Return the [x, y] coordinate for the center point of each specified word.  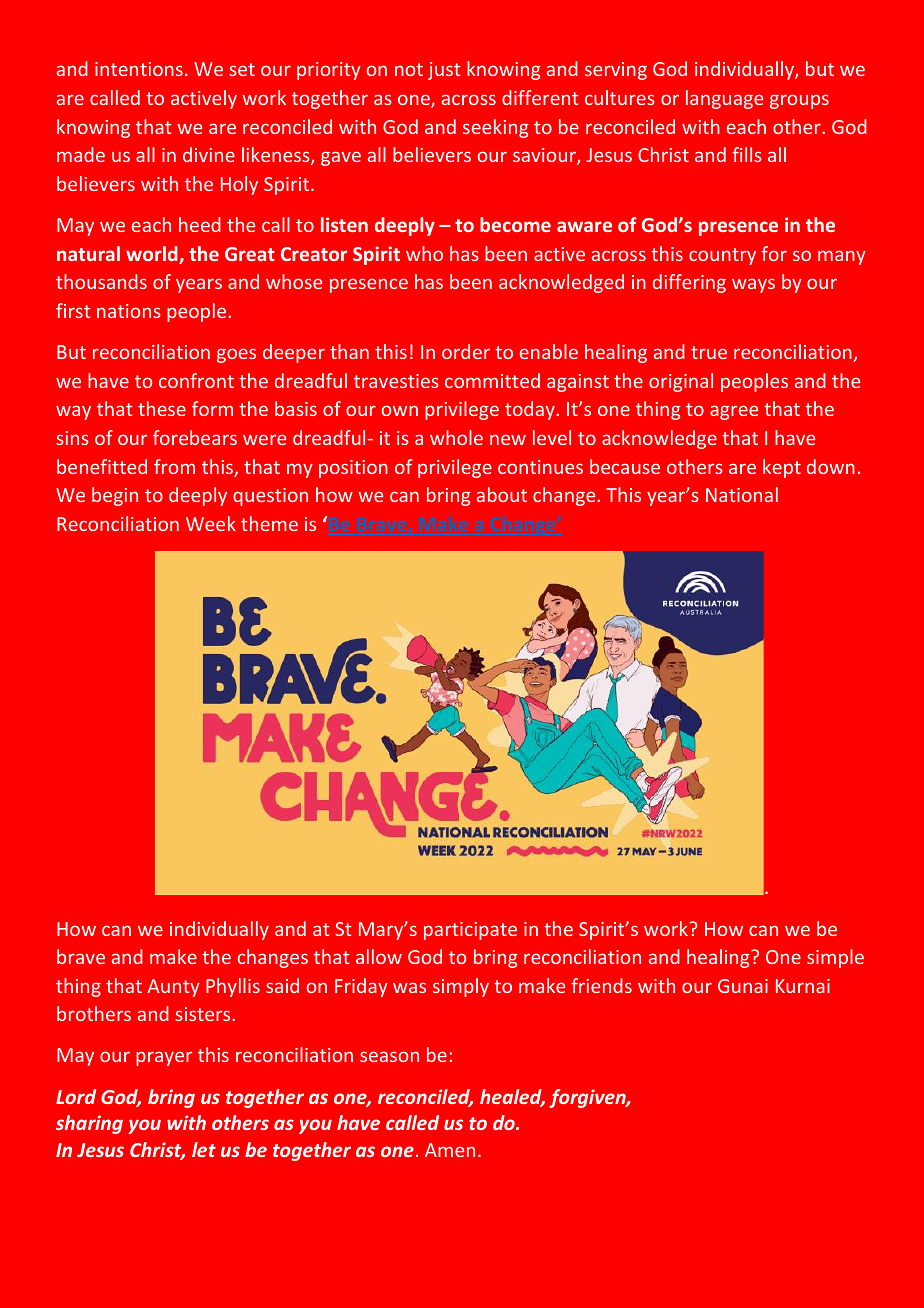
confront [196, 380]
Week [211, 523]
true [709, 352]
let [204, 1149]
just [444, 71]
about [502, 494]
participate [470, 931]
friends [601, 985]
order [466, 351]
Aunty [174, 988]
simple [835, 958]
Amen [450, 1150]
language [724, 99]
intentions [139, 69]
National [742, 494]
